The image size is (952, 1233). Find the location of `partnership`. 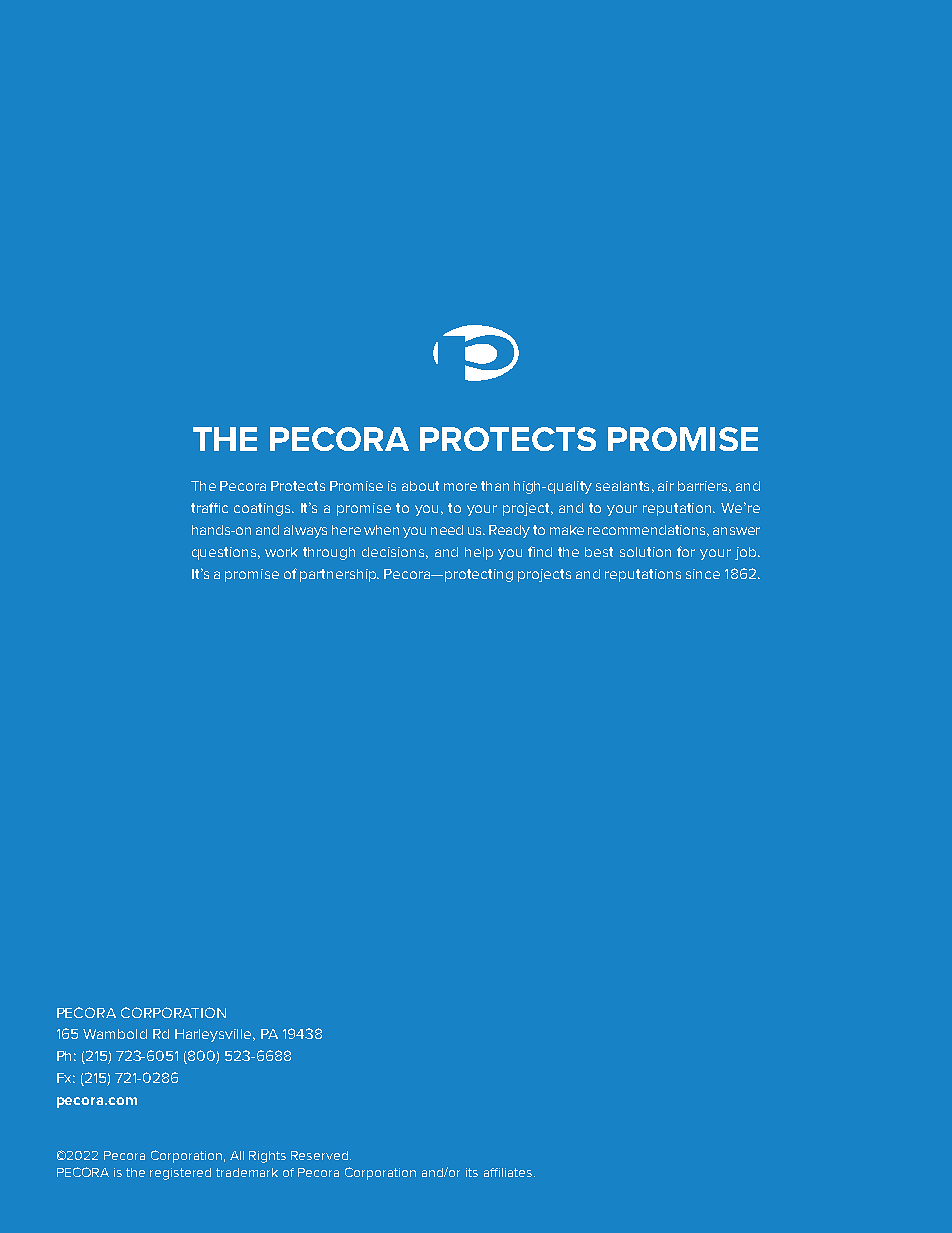

partnership is located at coordinates (339, 575).
